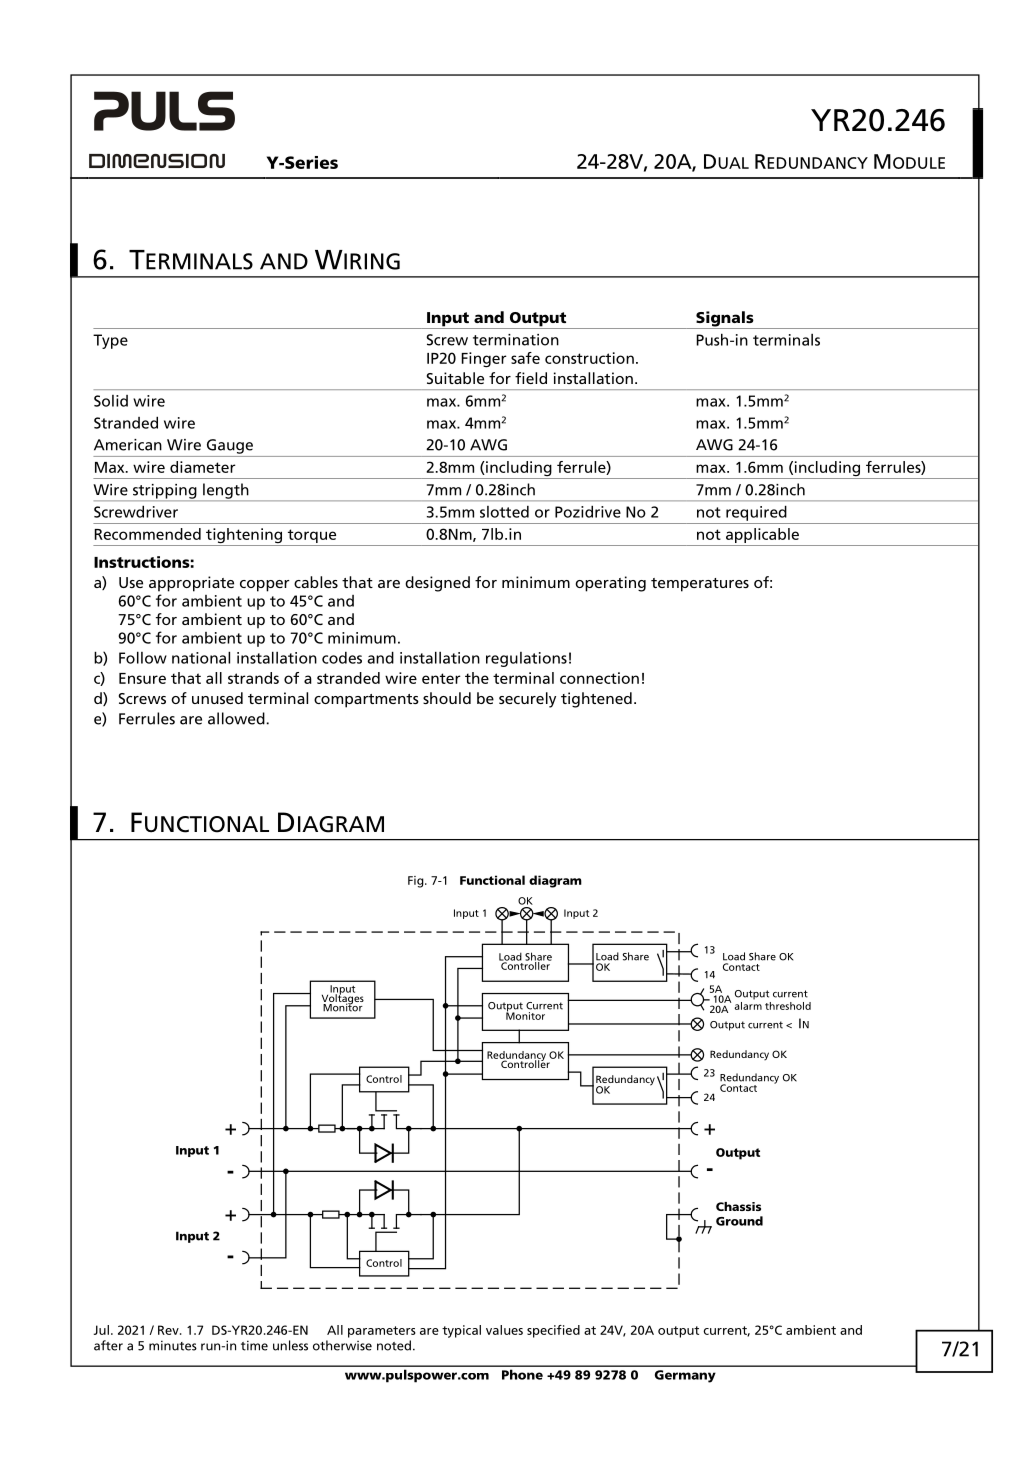  I want to click on alarm, so click(748, 1004).
